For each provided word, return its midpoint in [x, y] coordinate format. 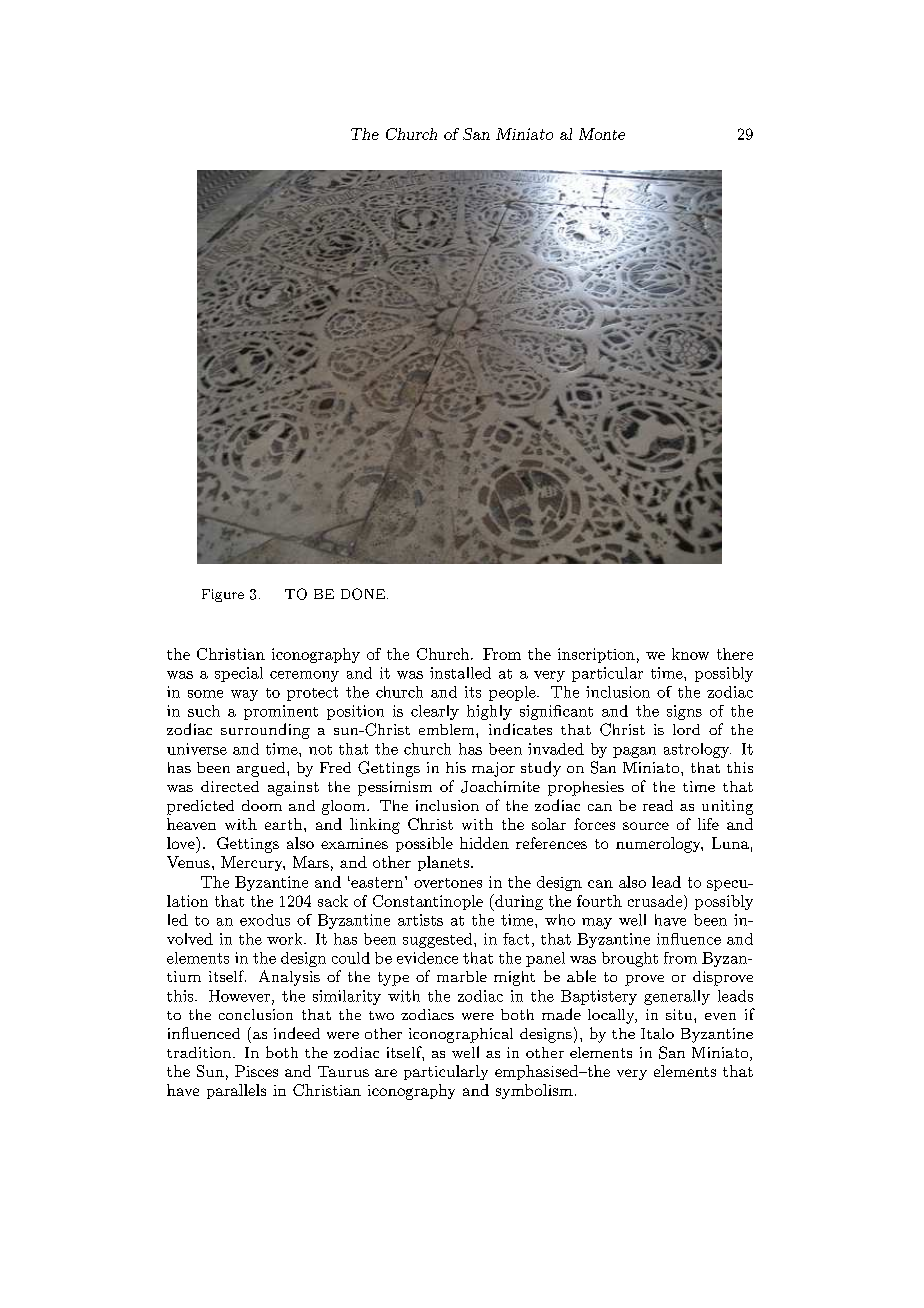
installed [460, 673]
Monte [602, 134]
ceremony [304, 676]
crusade [656, 901]
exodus [265, 920]
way [244, 695]
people [513, 693]
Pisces [256, 1071]
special [239, 674]
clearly [435, 712]
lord [686, 729]
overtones [448, 883]
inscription [596, 655]
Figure [223, 595]
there [735, 654]
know [690, 654]
